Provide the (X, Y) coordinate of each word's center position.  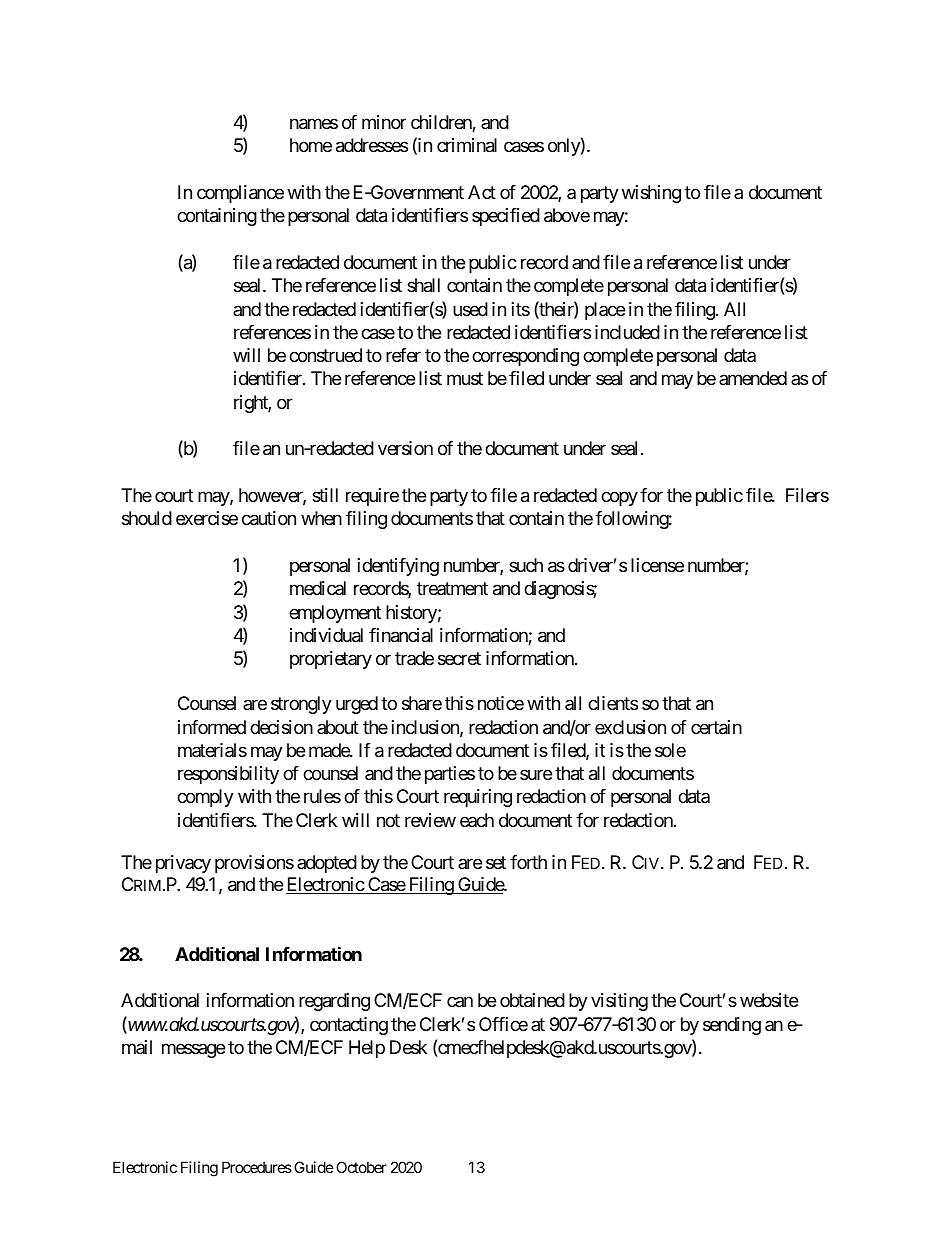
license (657, 565)
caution (269, 518)
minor (384, 122)
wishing (651, 194)
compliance (240, 194)
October (361, 1167)
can (460, 1002)
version (405, 448)
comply (205, 798)
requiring (478, 798)
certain (716, 727)
